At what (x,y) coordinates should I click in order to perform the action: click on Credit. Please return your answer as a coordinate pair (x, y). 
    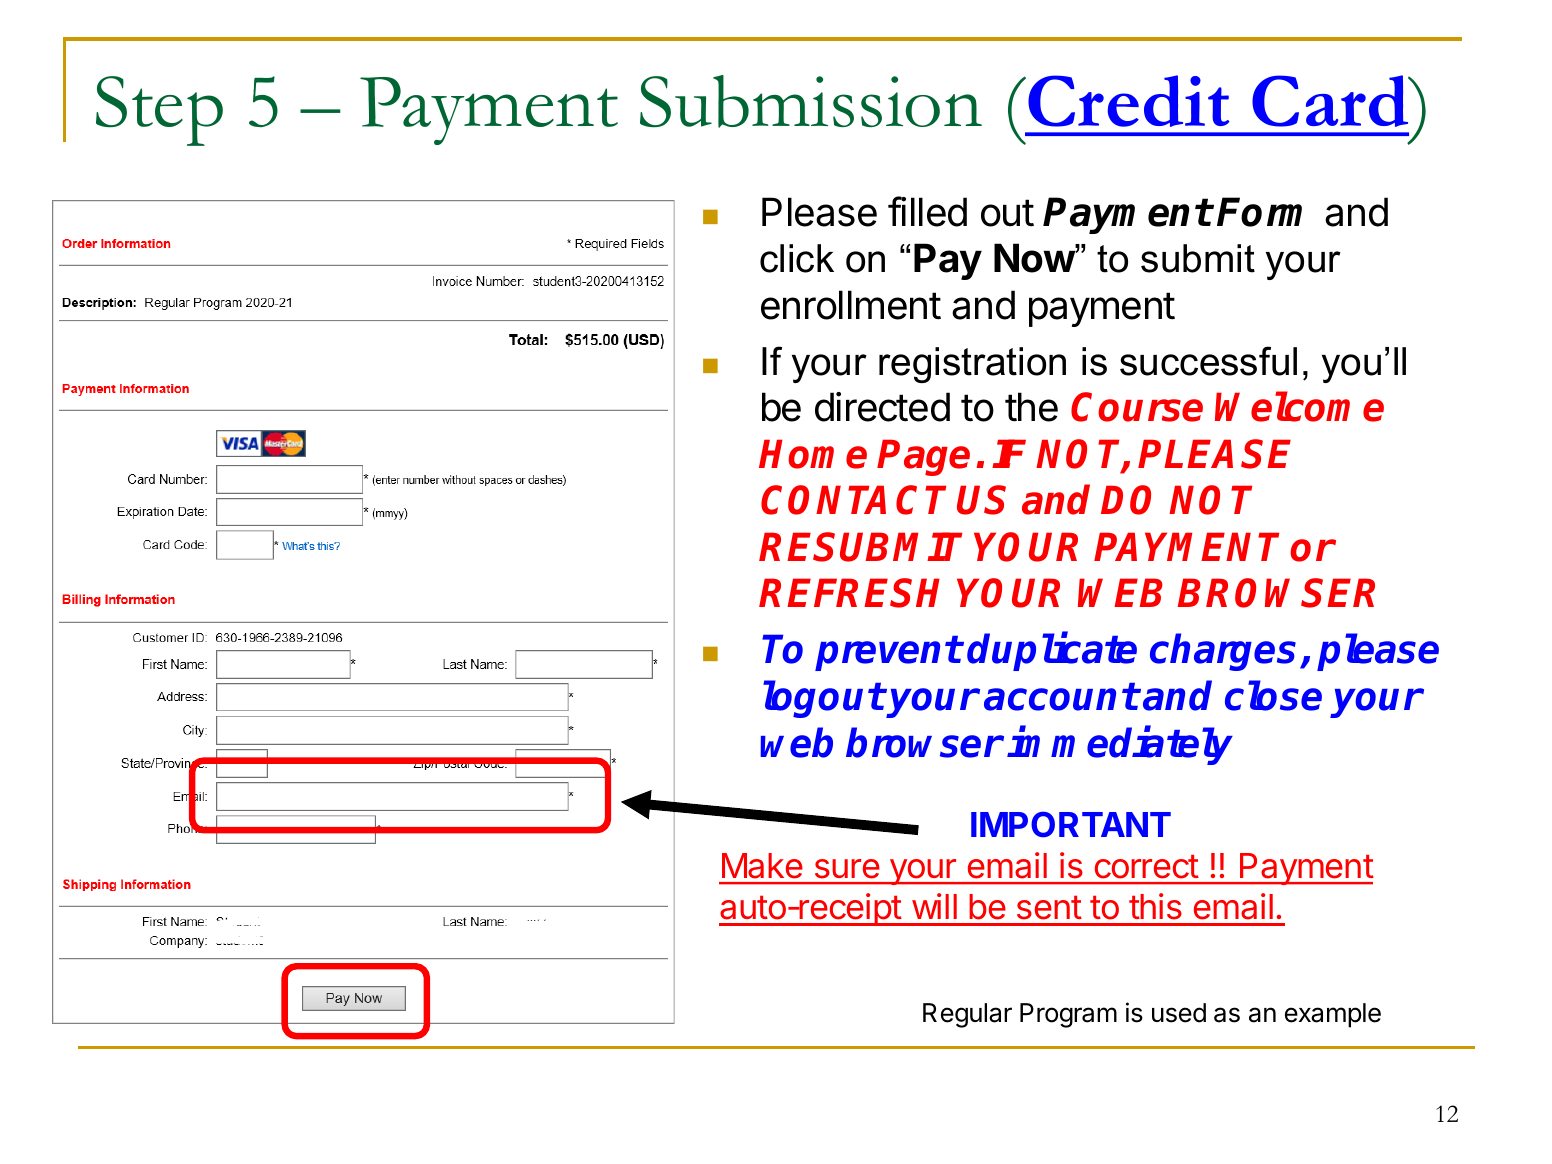
    Looking at the image, I should click on (1128, 101).
